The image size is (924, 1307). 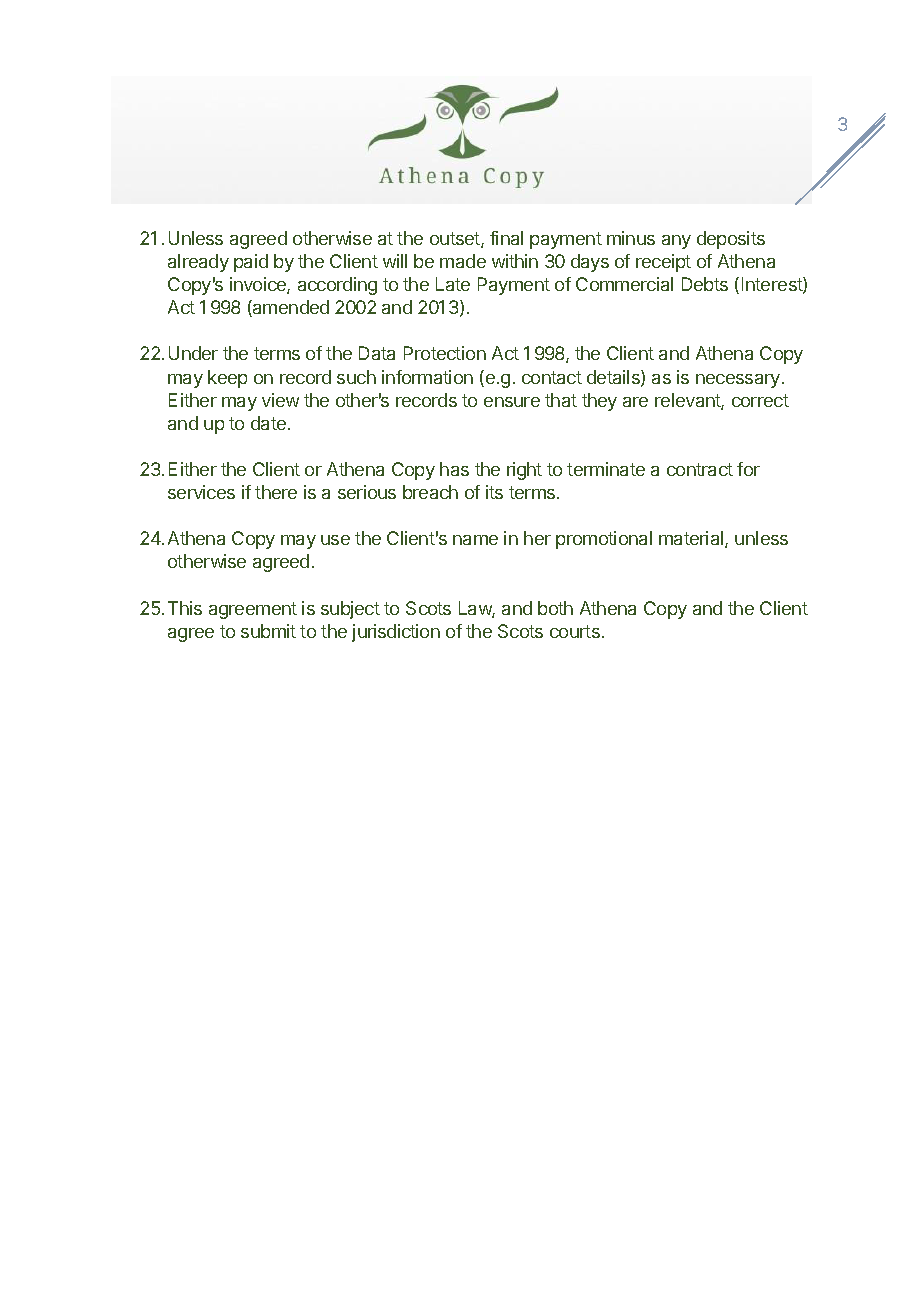 What do you see at coordinates (430, 492) in the page?
I see `breach` at bounding box center [430, 492].
